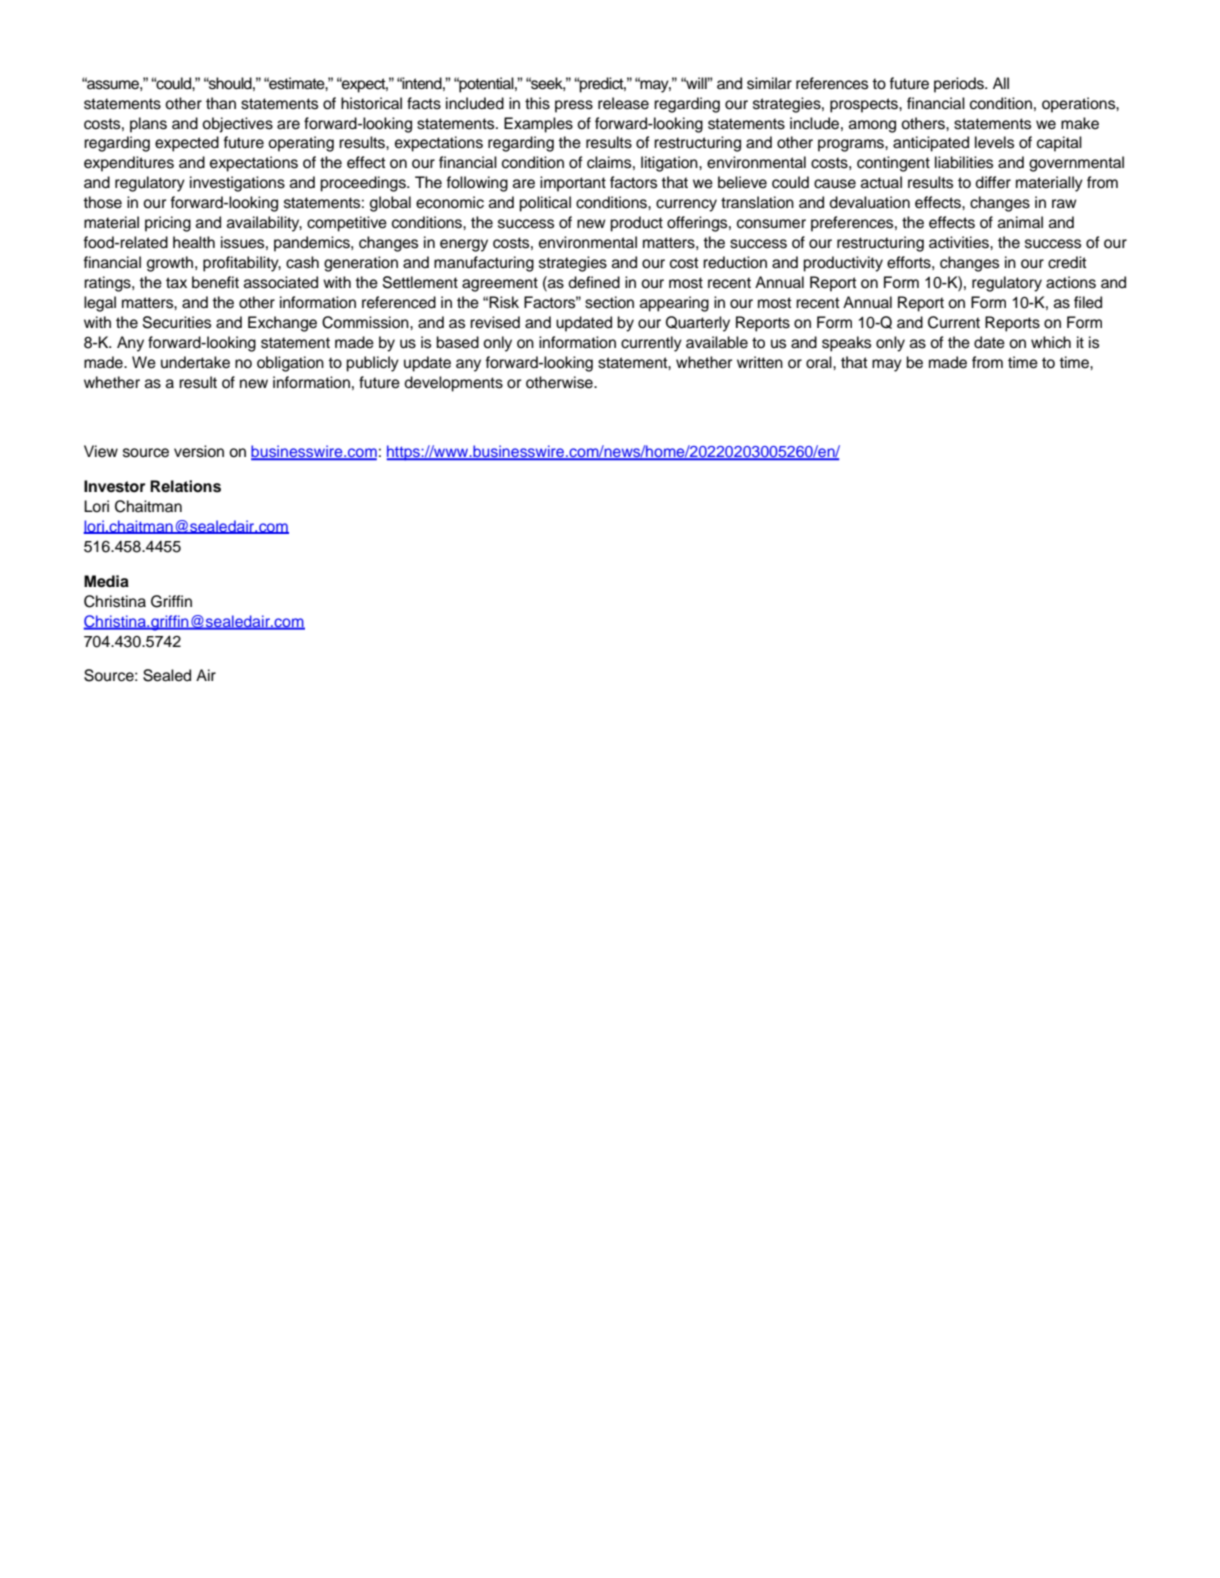 Image resolution: width=1220 pixels, height=1578 pixels. Describe the element at coordinates (221, 103) in the screenshot. I see `than` at that location.
